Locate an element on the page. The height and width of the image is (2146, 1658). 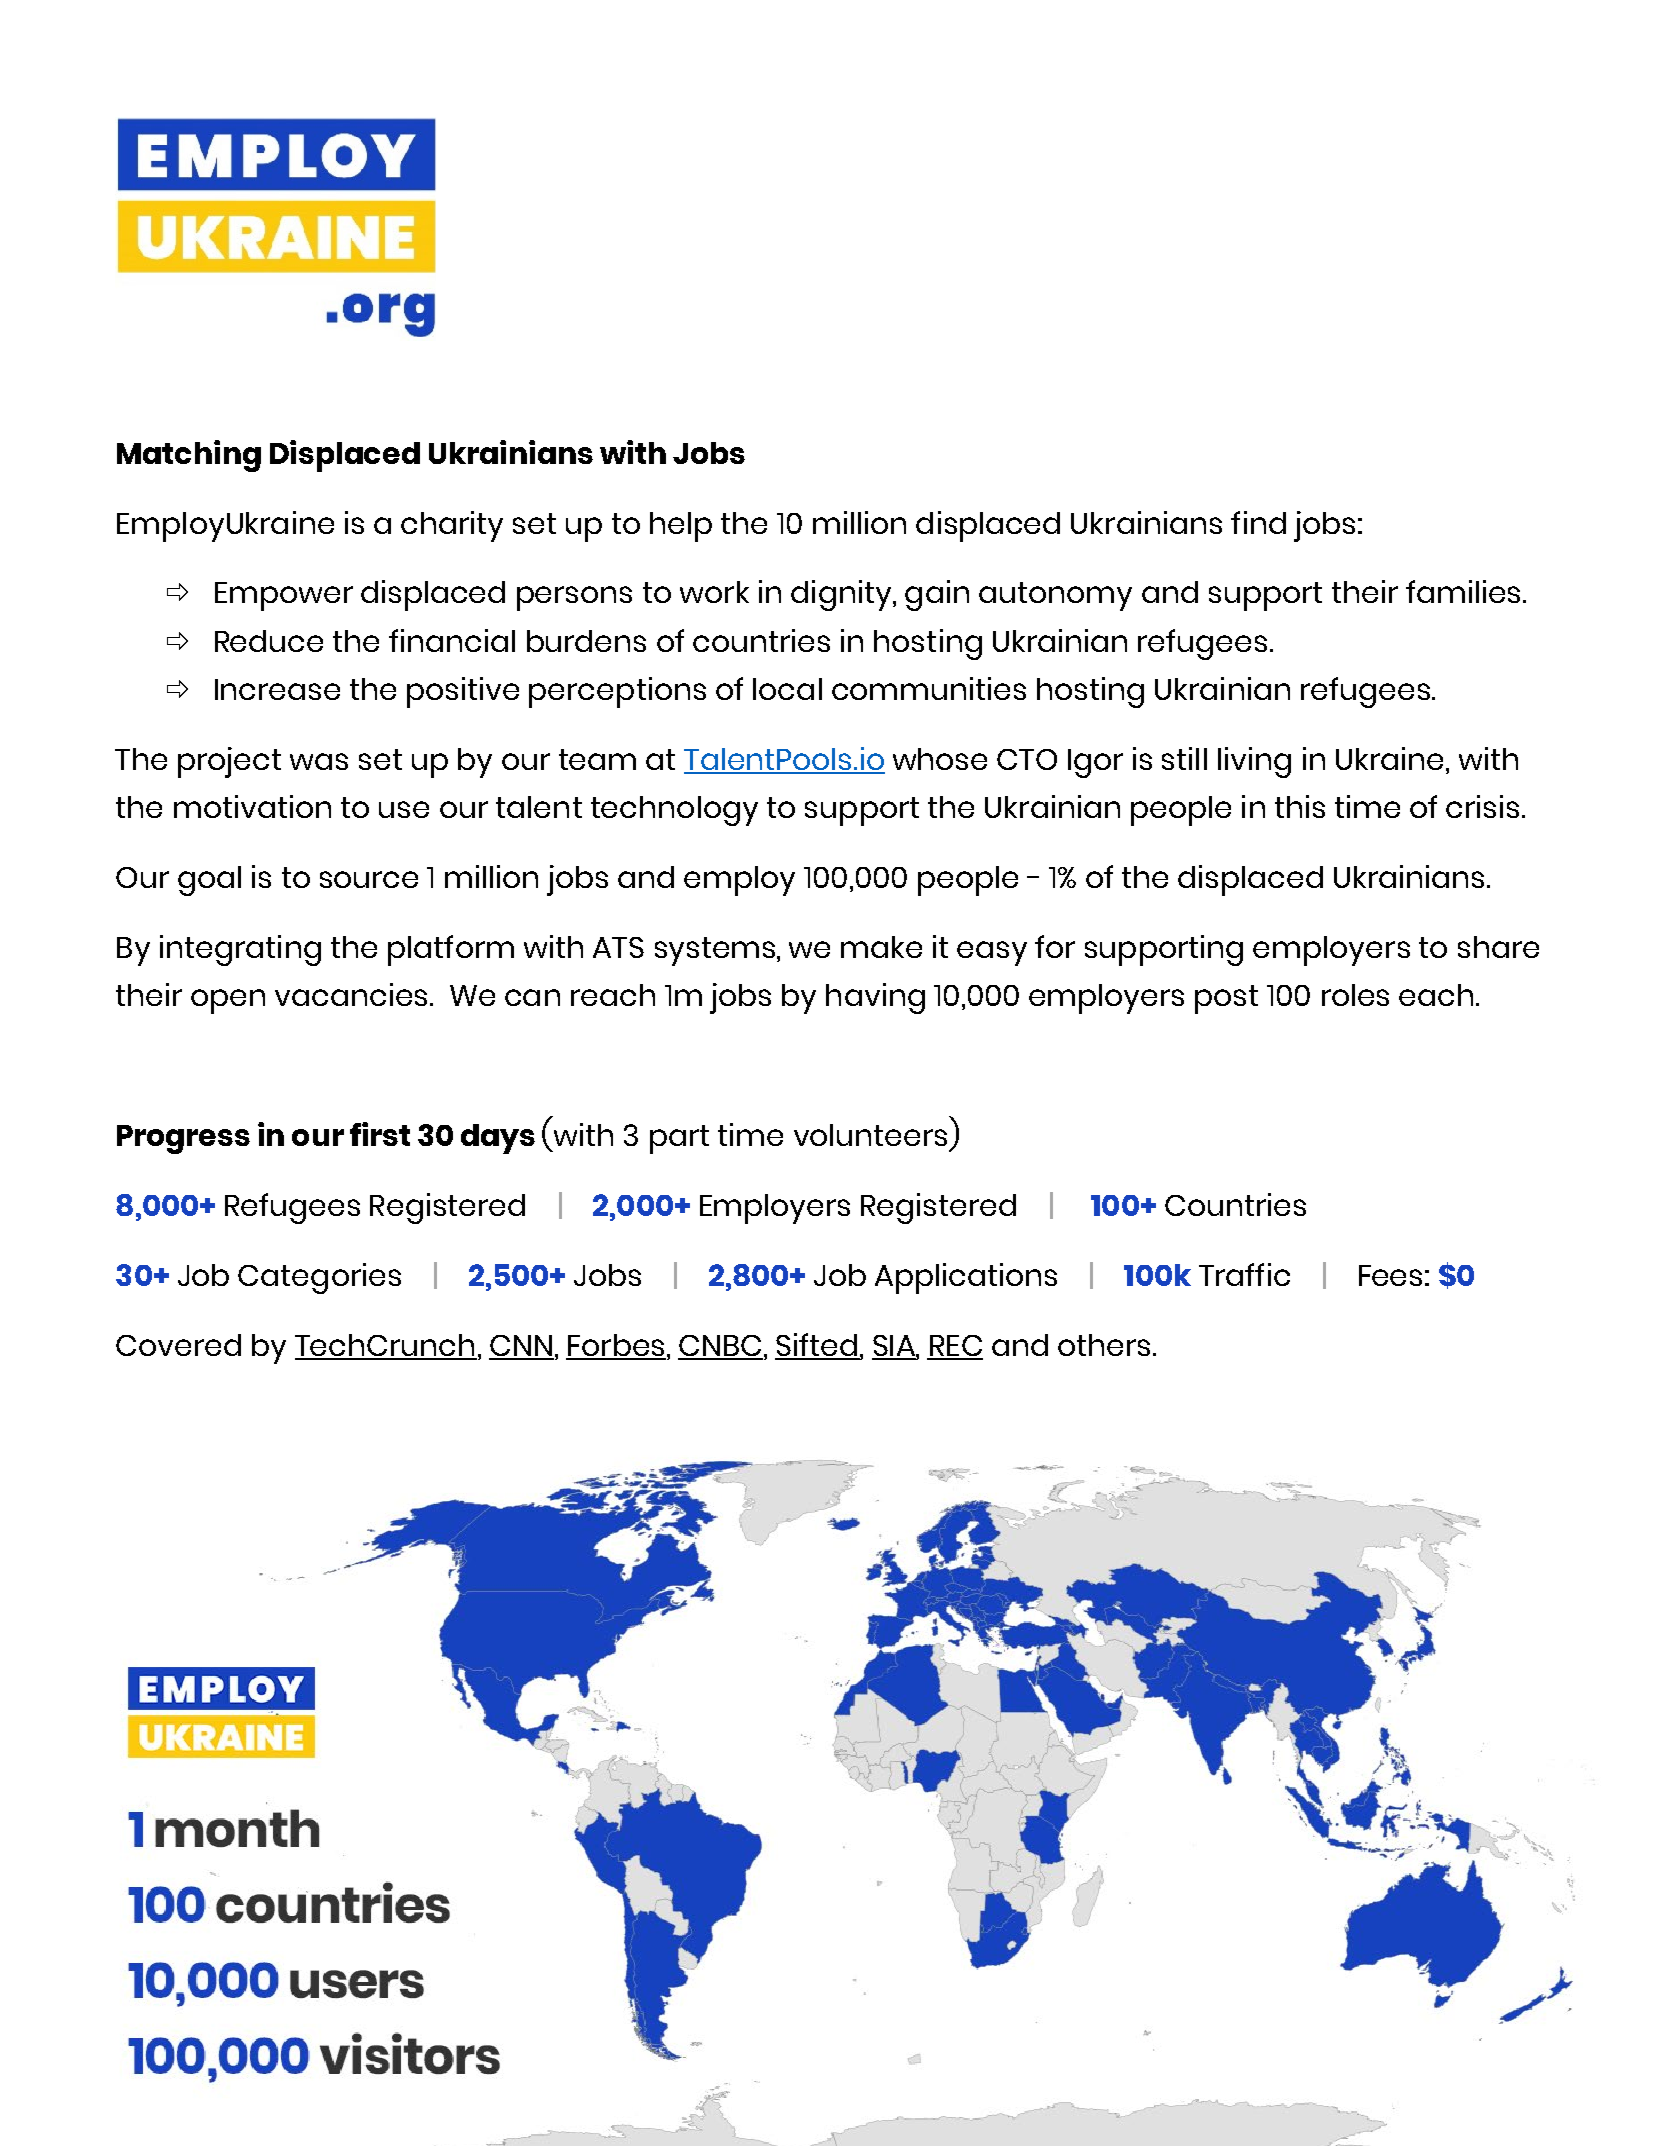
was is located at coordinates (319, 761).
